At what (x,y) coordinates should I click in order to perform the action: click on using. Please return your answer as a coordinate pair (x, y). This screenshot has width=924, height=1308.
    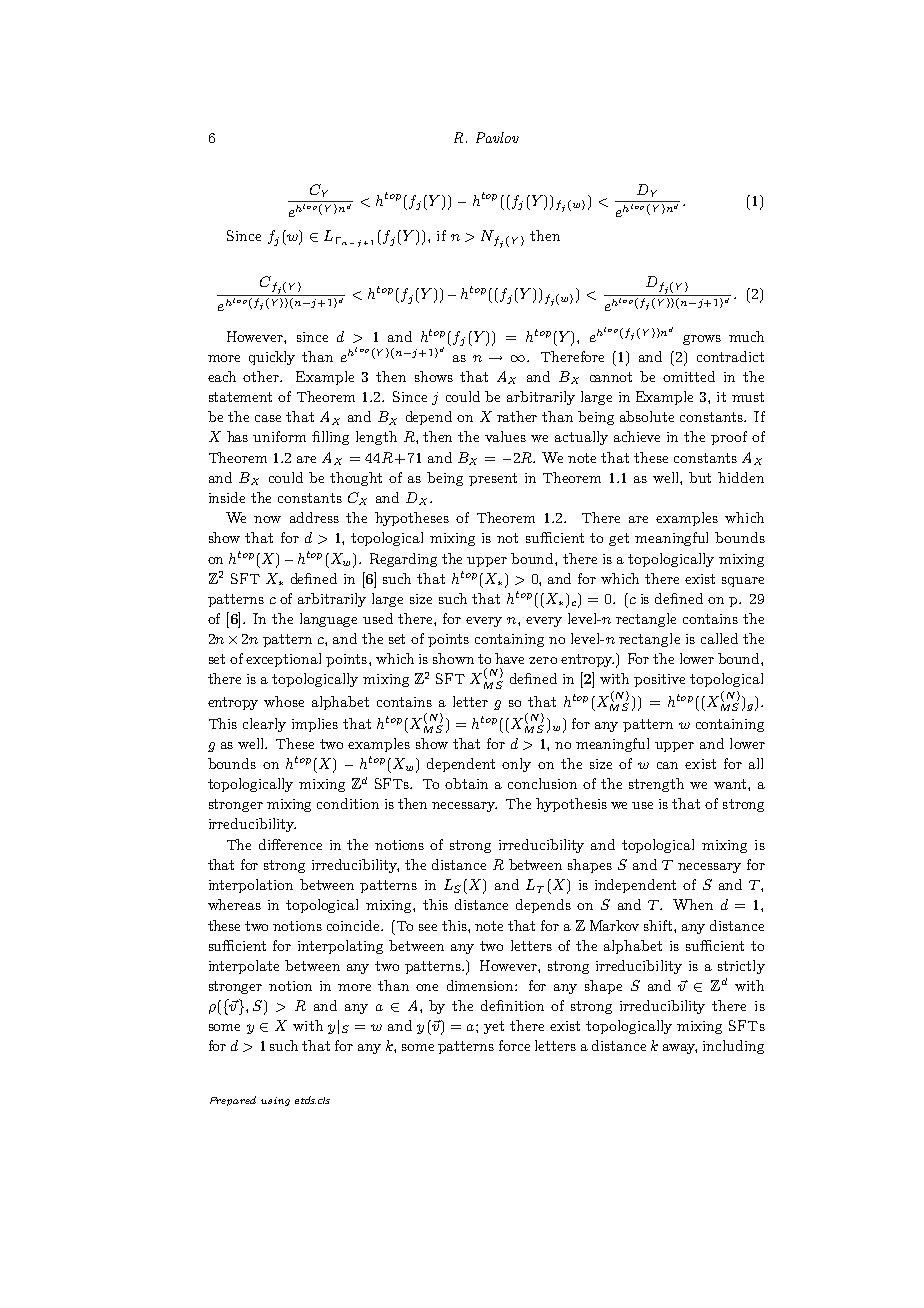
    Looking at the image, I should click on (275, 1101).
